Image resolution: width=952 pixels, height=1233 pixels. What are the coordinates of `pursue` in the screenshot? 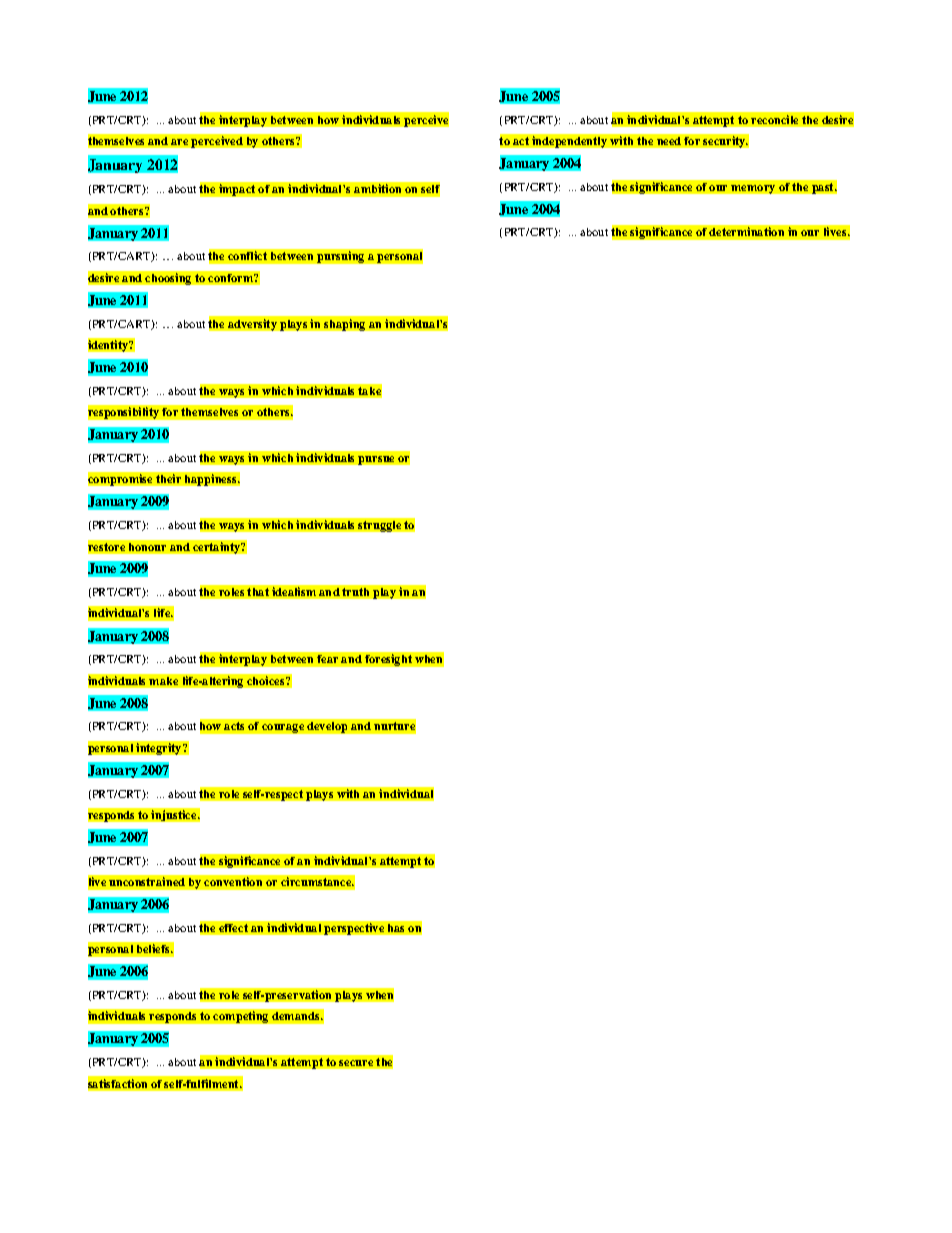 It's located at (376, 460).
